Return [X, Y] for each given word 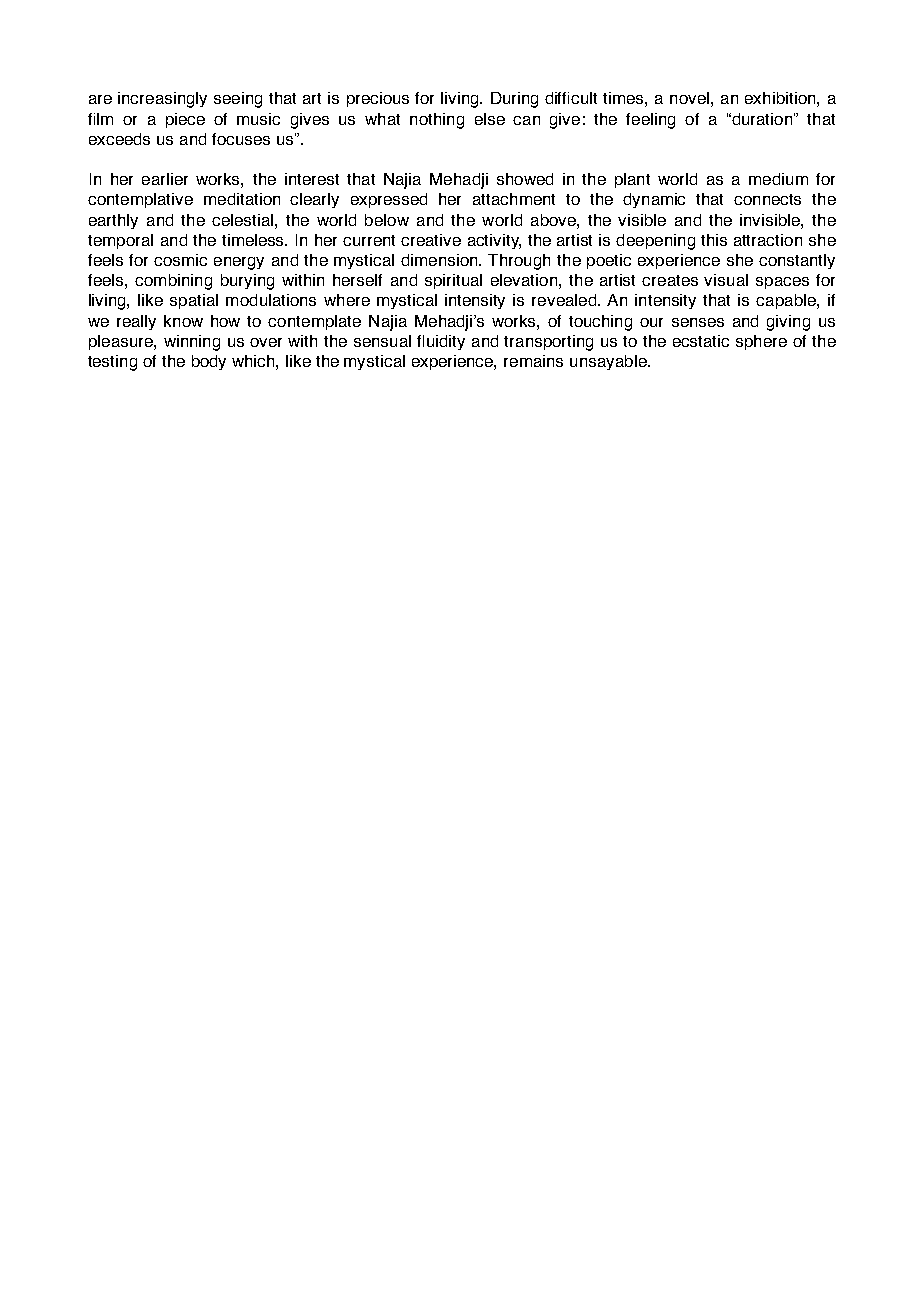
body [209, 362]
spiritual [453, 281]
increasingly [162, 100]
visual [726, 280]
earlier [165, 179]
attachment [514, 199]
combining [173, 282]
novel [689, 98]
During [514, 100]
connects [767, 199]
